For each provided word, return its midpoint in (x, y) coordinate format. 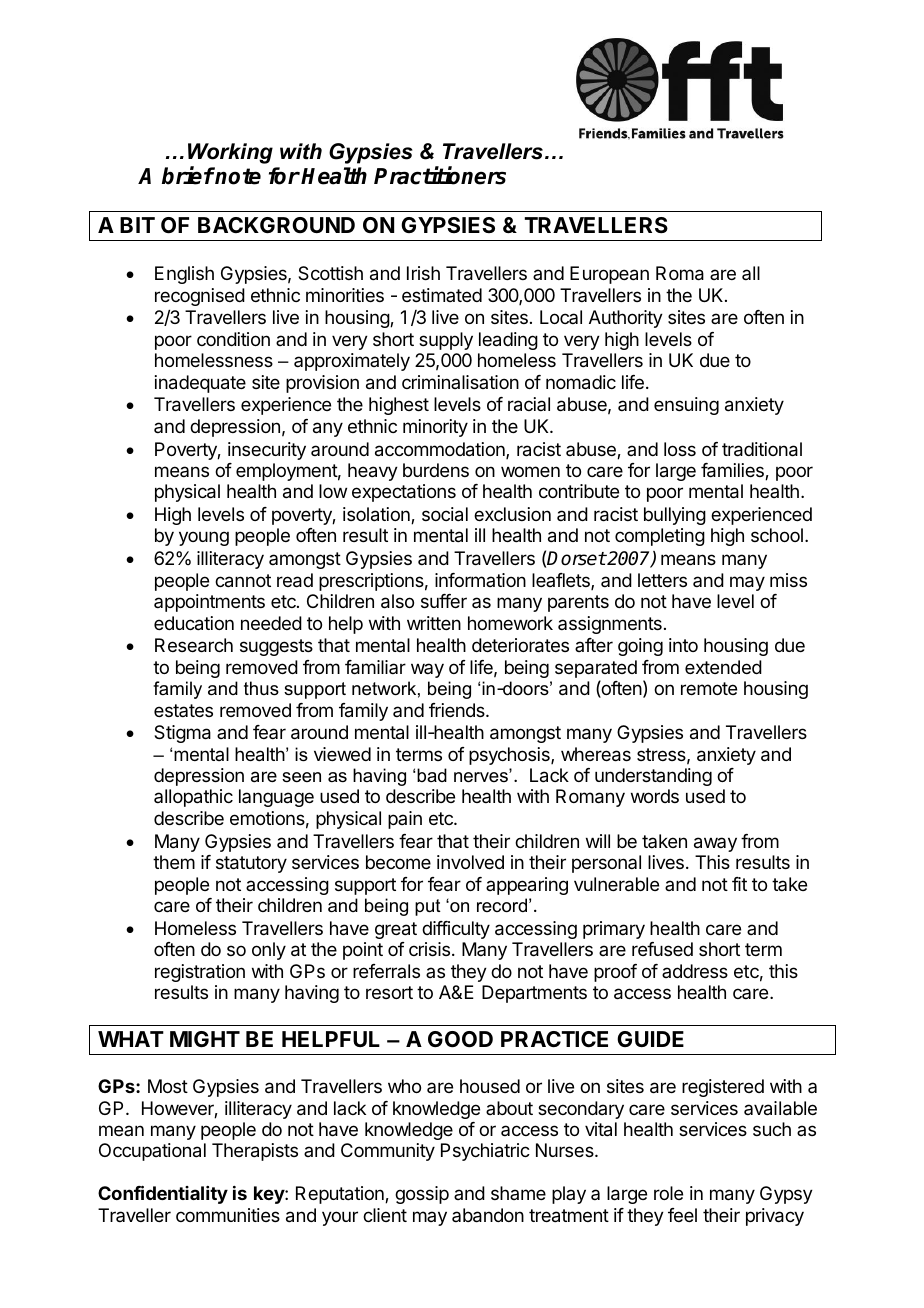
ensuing (686, 406)
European (609, 275)
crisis (431, 949)
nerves (482, 777)
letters (662, 580)
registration (200, 973)
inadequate (200, 384)
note (237, 176)
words (655, 796)
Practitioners (440, 176)
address (695, 971)
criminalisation (460, 382)
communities (228, 1215)
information (480, 580)
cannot (243, 581)
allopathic (193, 798)
